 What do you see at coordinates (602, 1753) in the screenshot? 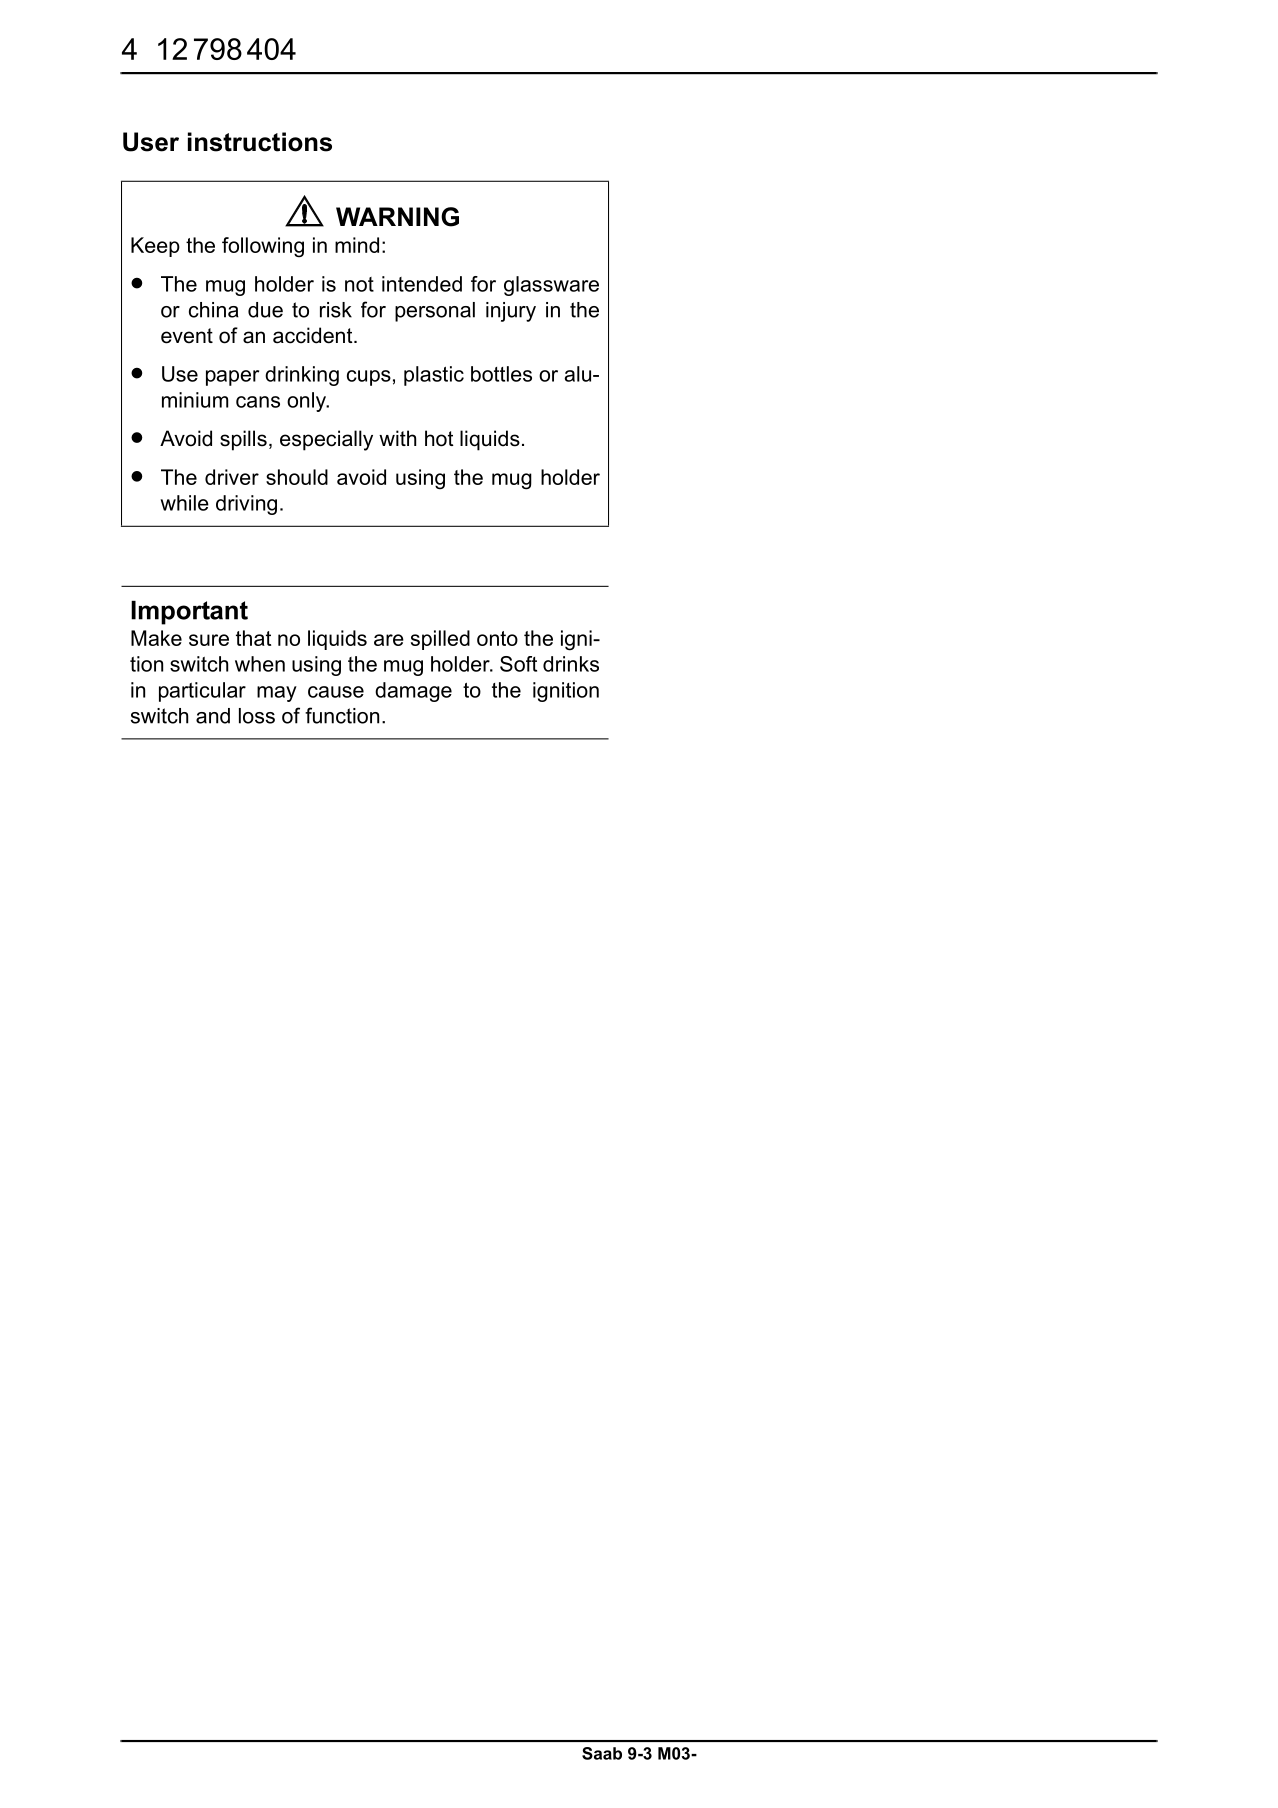
I see `Saab` at bounding box center [602, 1753].
